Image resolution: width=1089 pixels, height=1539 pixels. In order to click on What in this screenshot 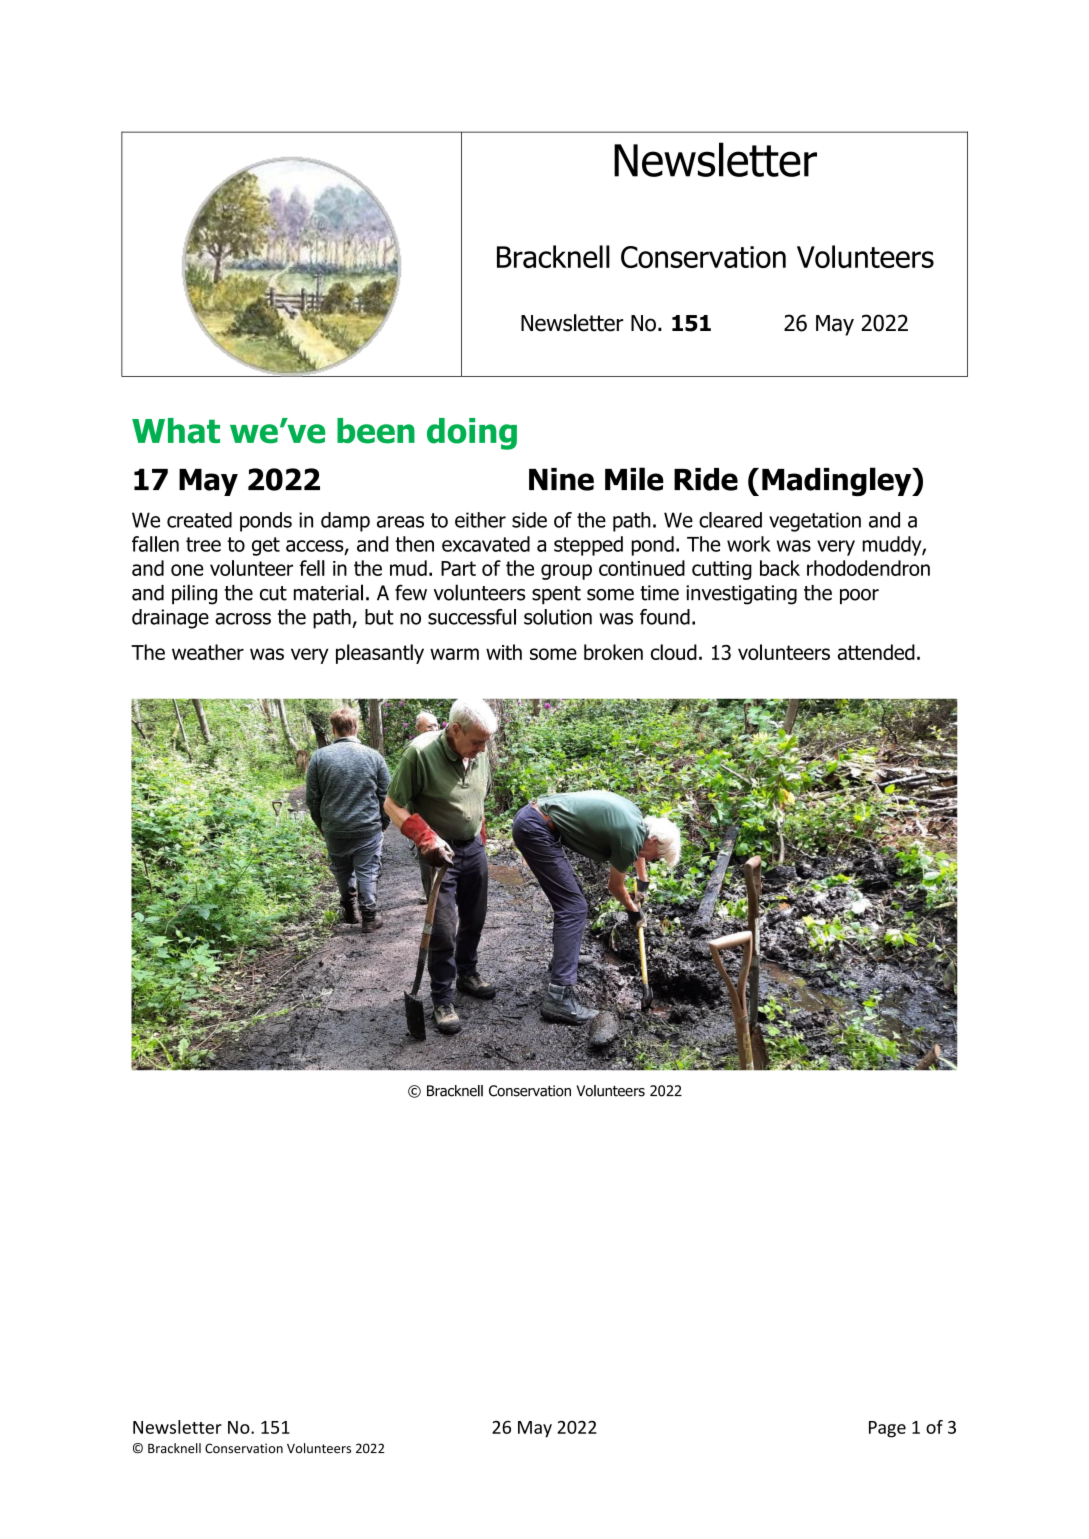, I will do `click(176, 431)`.
